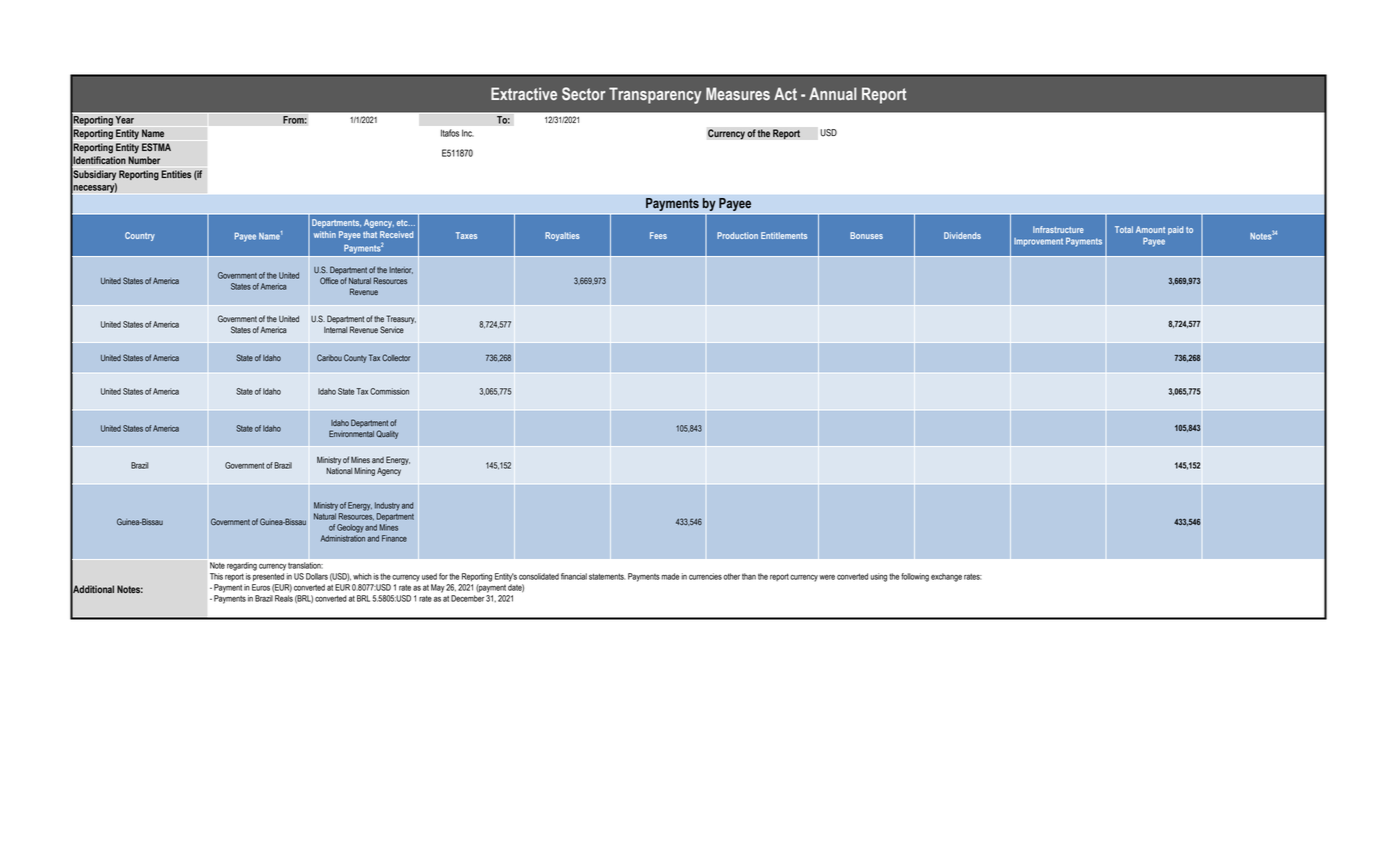 This screenshot has width=1400, height=850. I want to click on exchange, so click(946, 577).
